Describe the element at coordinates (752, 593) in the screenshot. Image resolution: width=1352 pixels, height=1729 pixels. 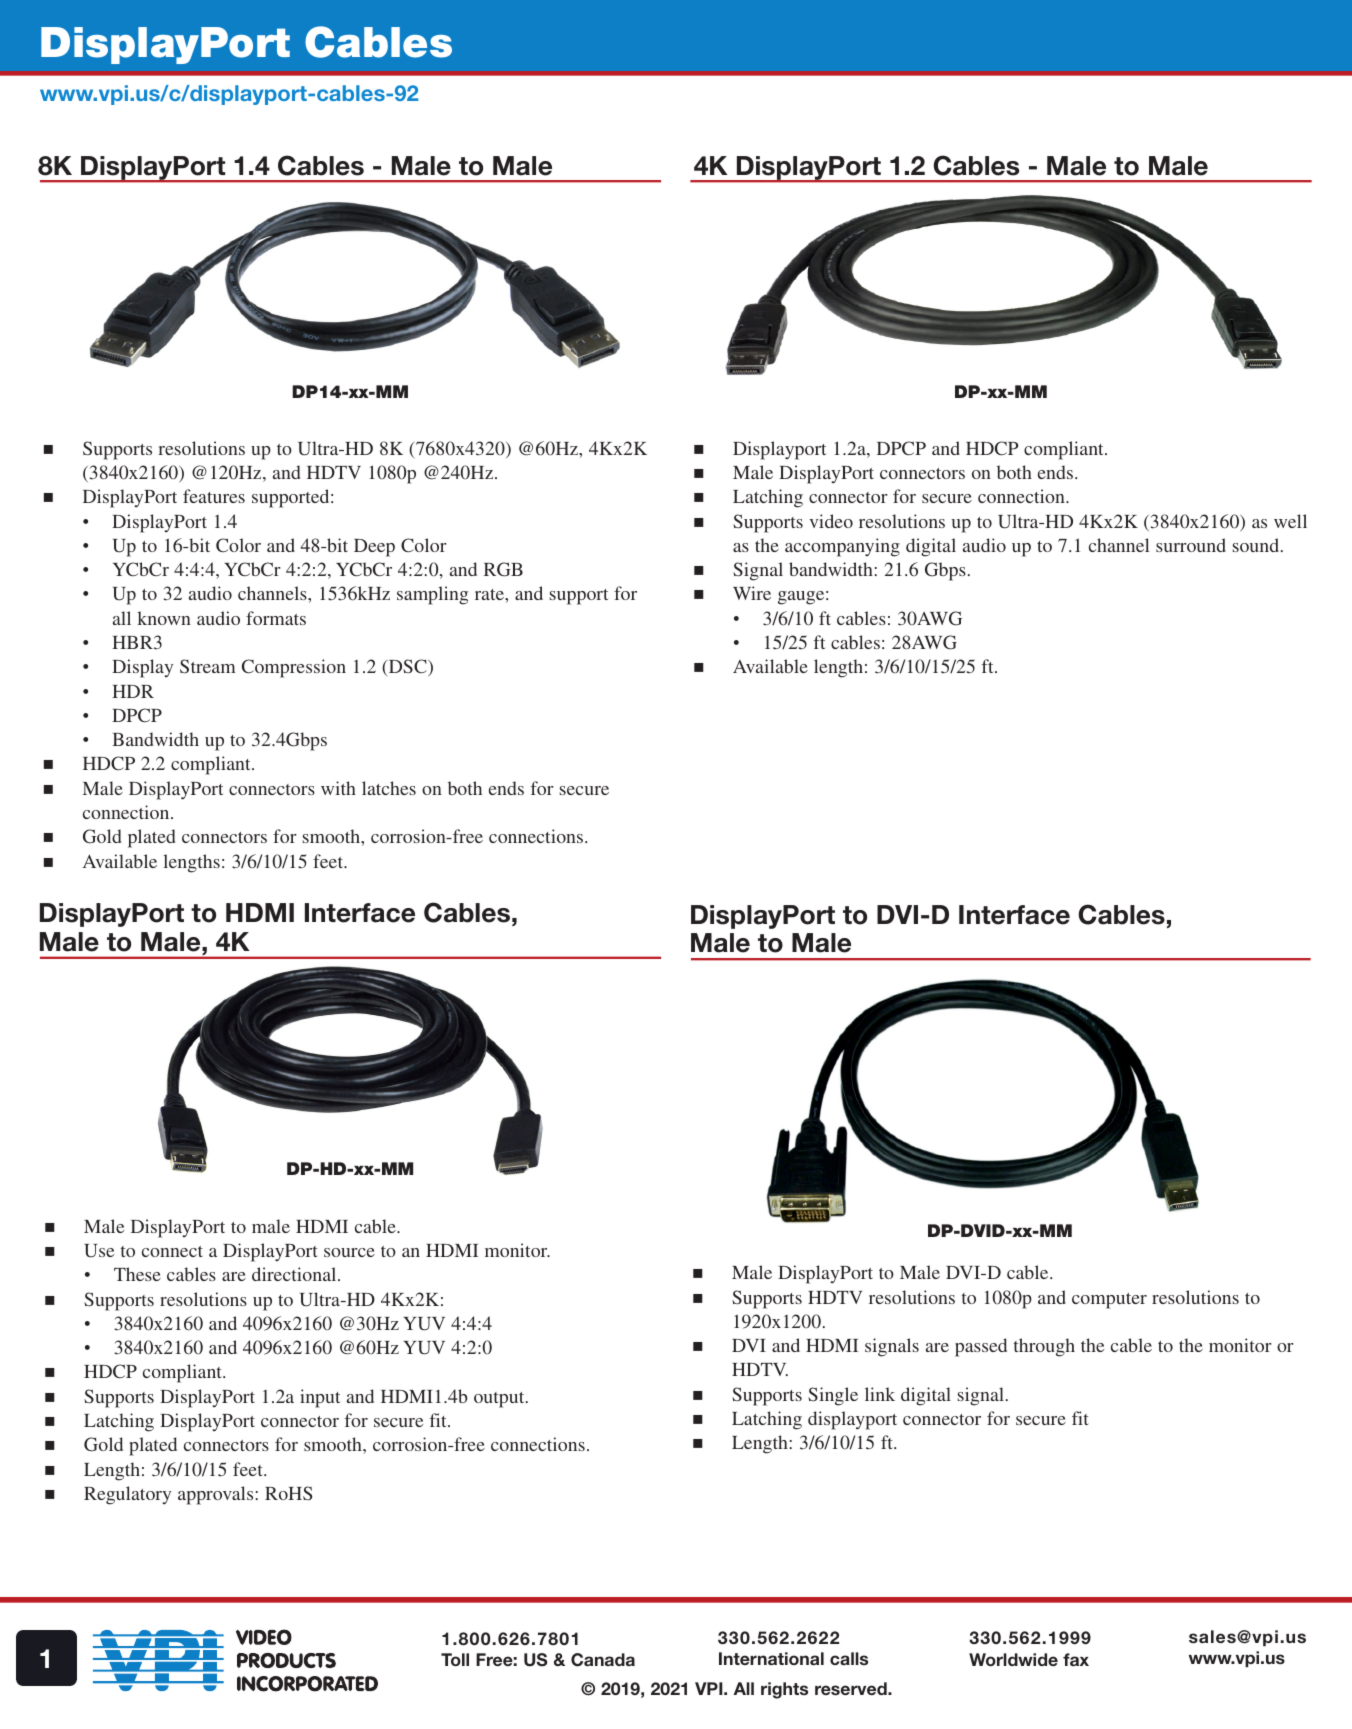
I see `Wire` at that location.
